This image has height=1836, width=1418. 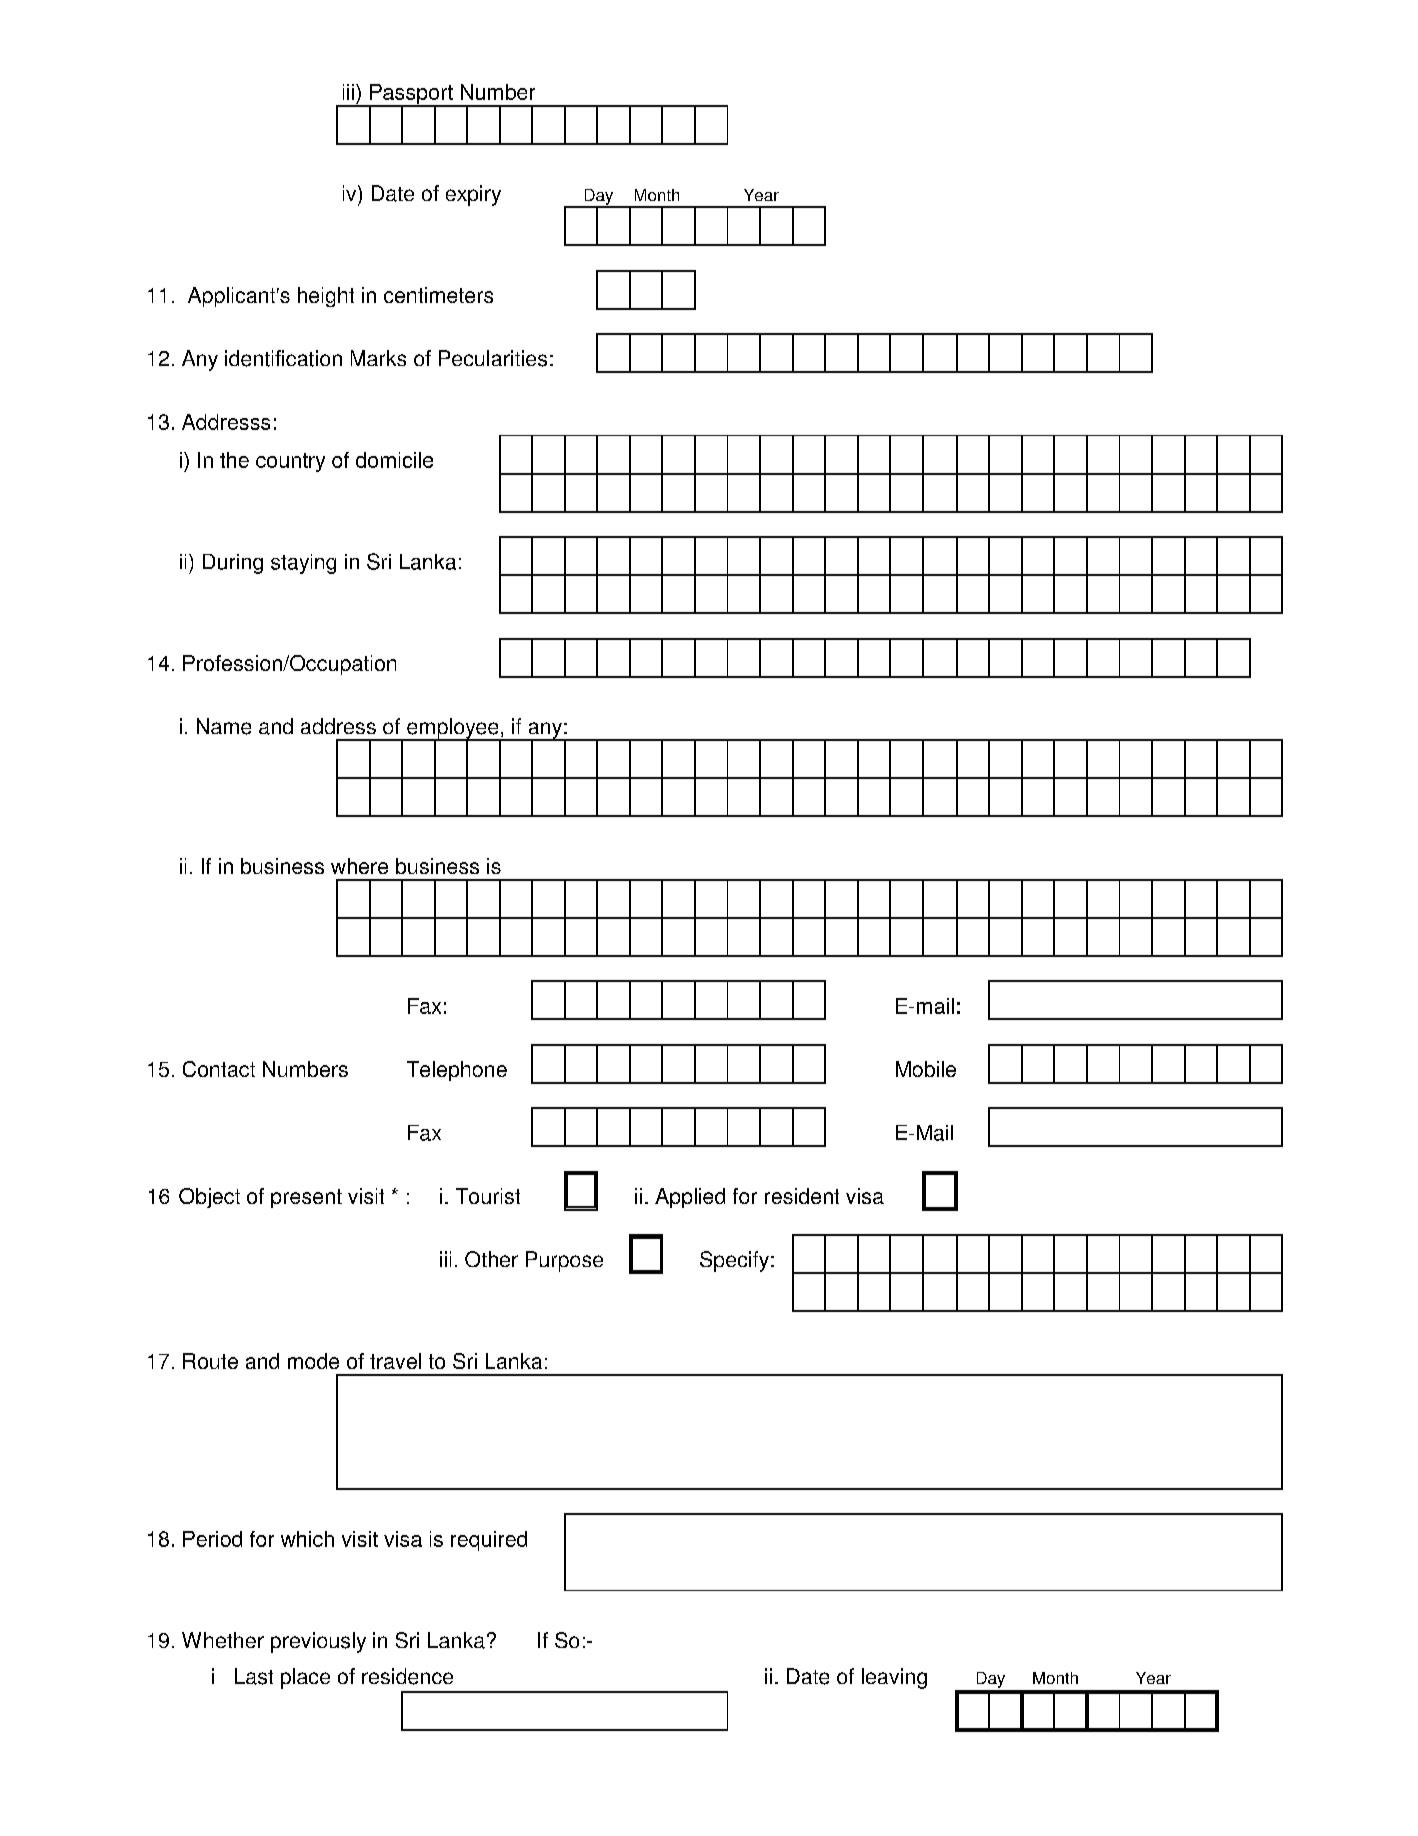 What do you see at coordinates (488, 1196) in the image?
I see `Tourist` at bounding box center [488, 1196].
